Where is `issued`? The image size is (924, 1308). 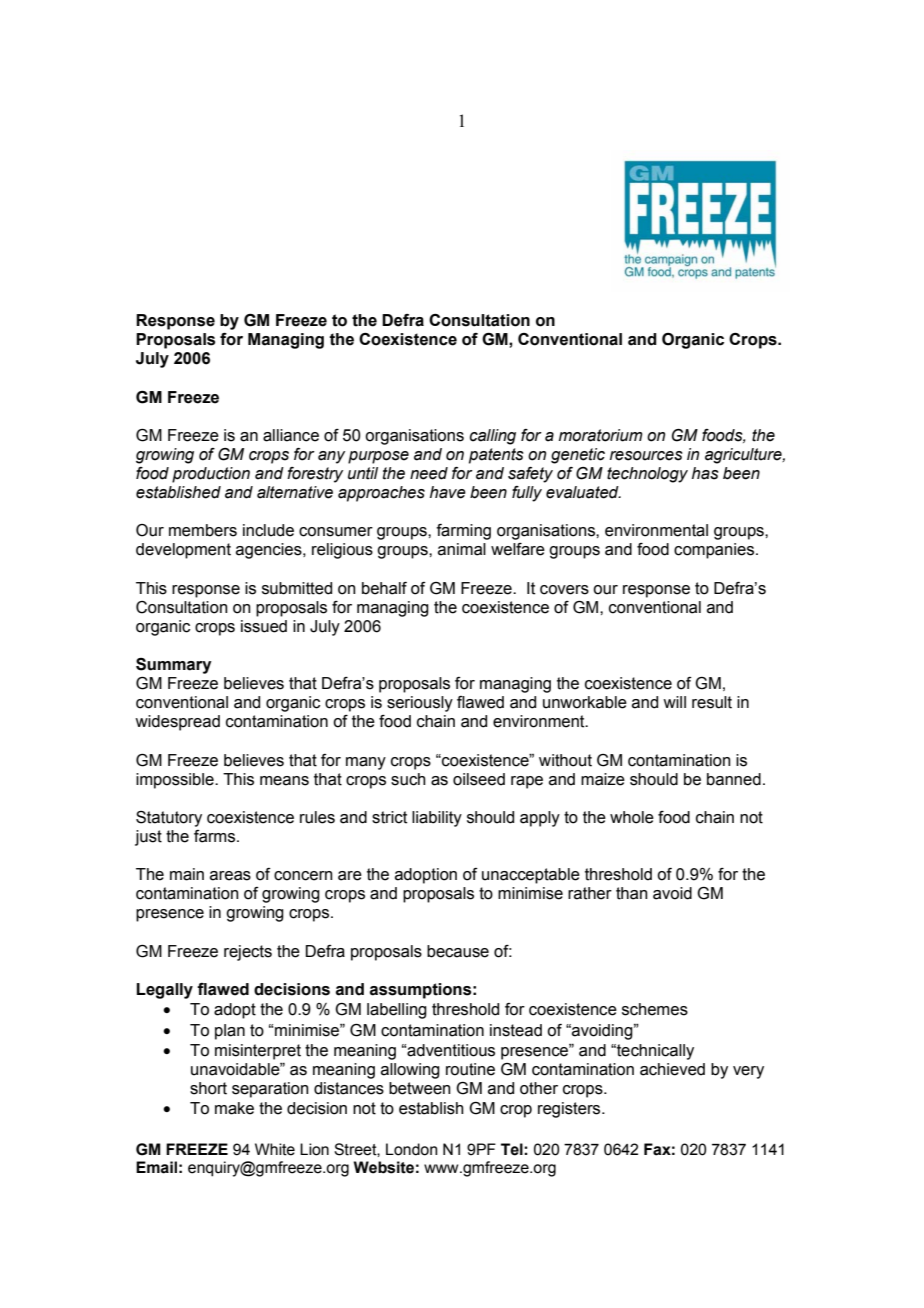 issued is located at coordinates (264, 626).
